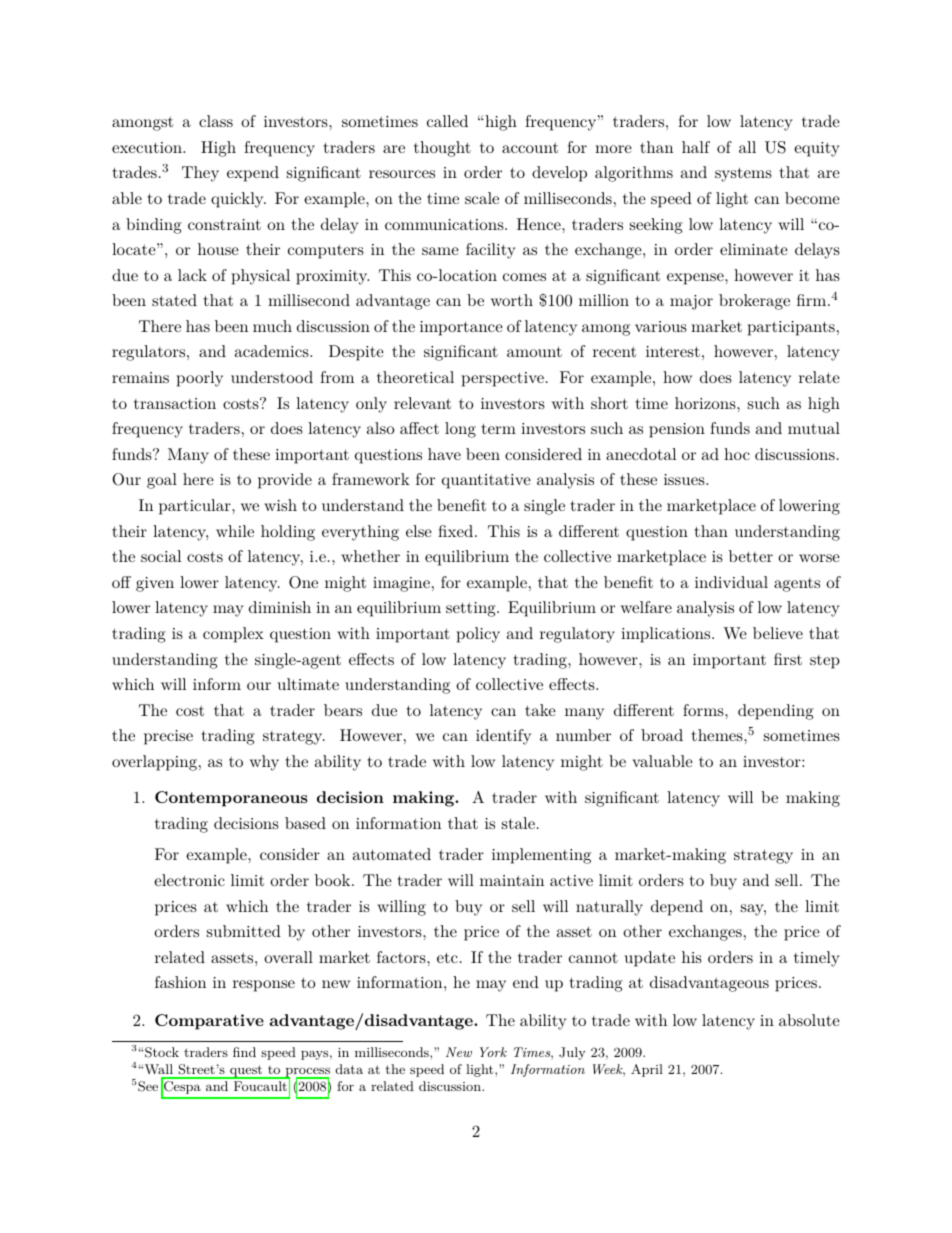  What do you see at coordinates (572, 1053) in the page?
I see `July` at bounding box center [572, 1053].
